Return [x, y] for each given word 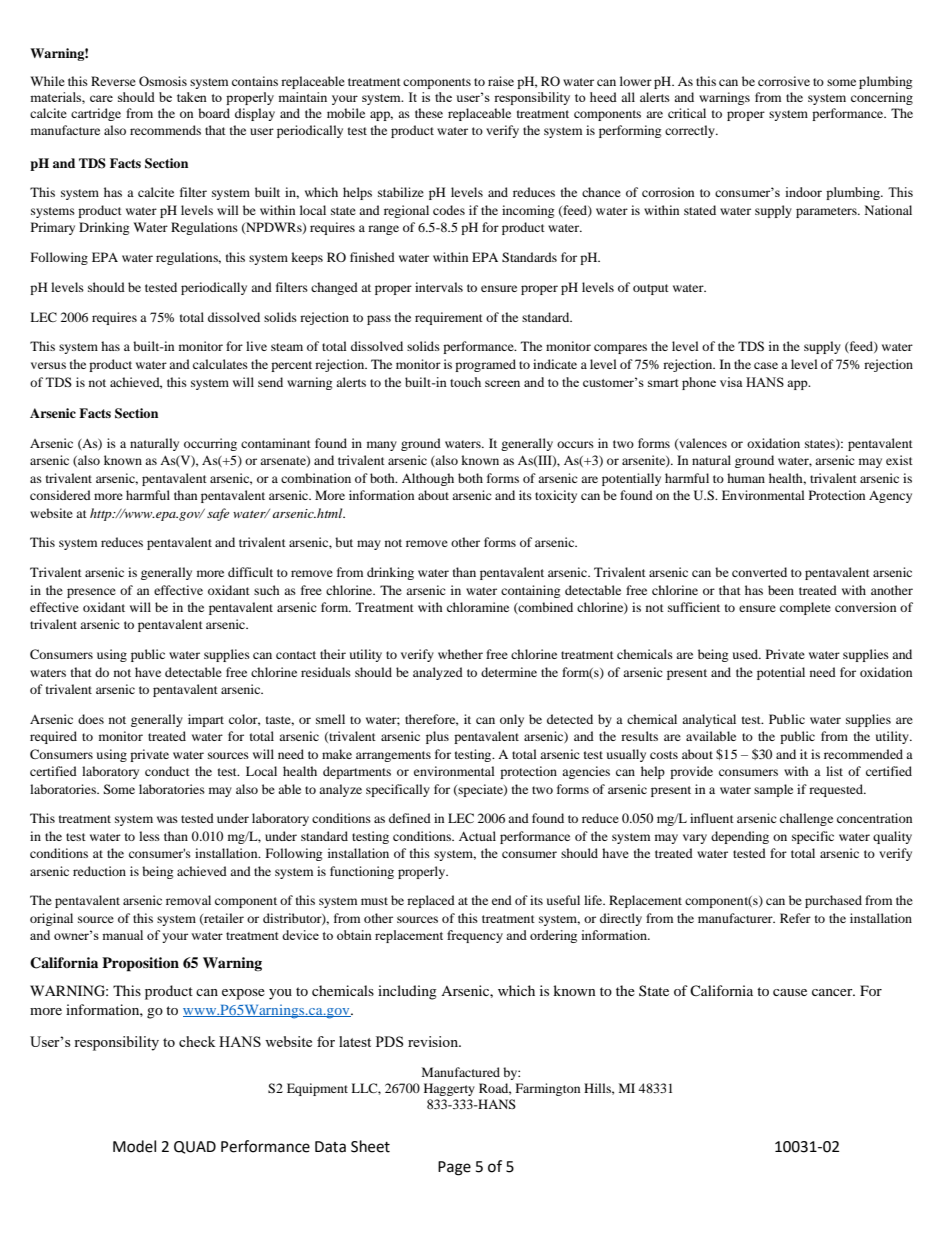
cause [790, 992]
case [766, 365]
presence [91, 593]
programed [485, 365]
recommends [165, 130]
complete [805, 608]
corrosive [784, 81]
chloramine [478, 607]
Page [454, 1168]
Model [134, 1146]
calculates [220, 364]
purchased [833, 901]
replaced [431, 901]
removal [188, 900]
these [429, 113]
